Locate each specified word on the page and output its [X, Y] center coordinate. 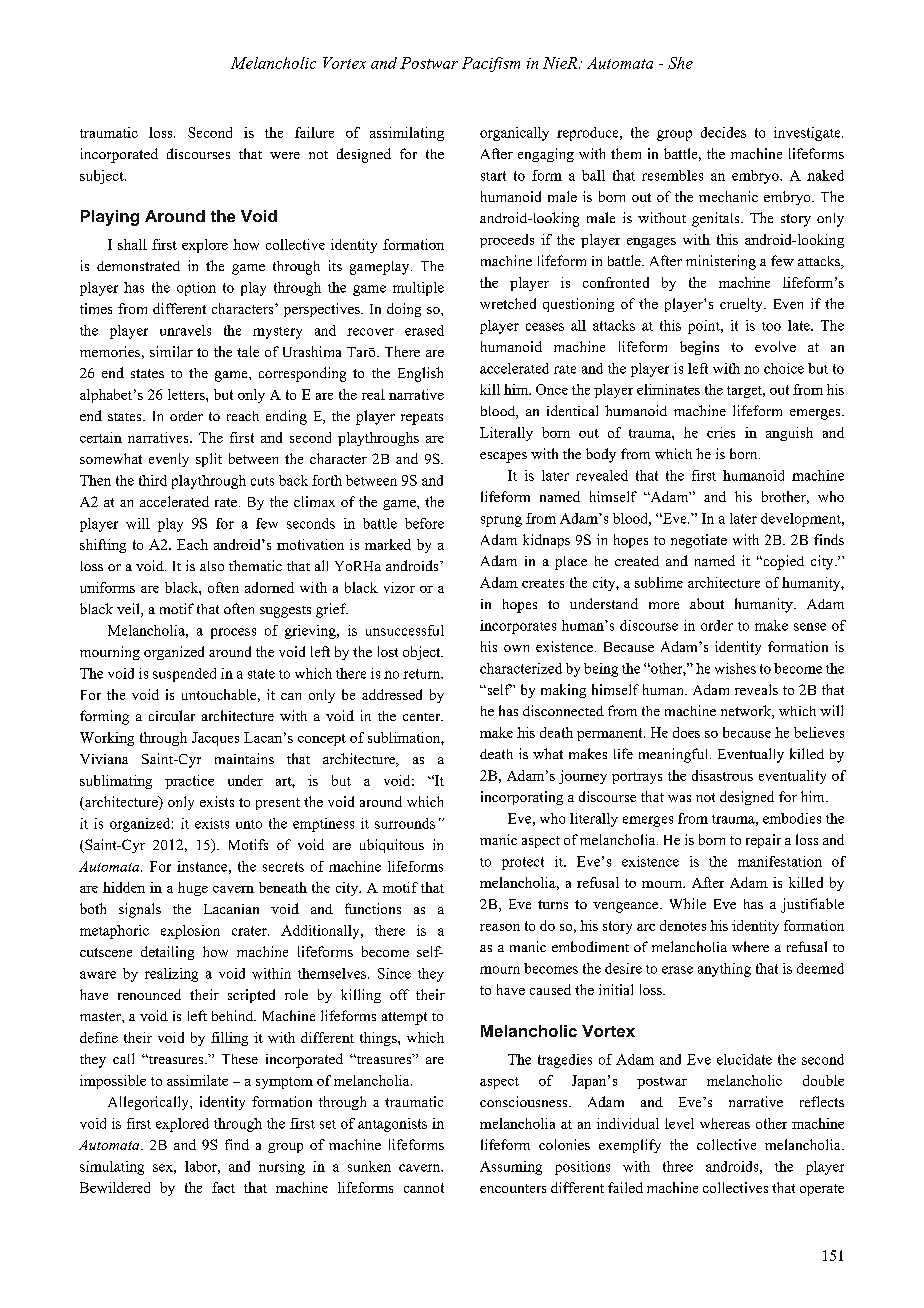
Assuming [511, 1168]
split [209, 460]
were [285, 155]
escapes [503, 457]
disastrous [722, 775]
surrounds [405, 823]
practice [189, 782]
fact [223, 1187]
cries [721, 432]
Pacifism [491, 64]
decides [723, 132]
